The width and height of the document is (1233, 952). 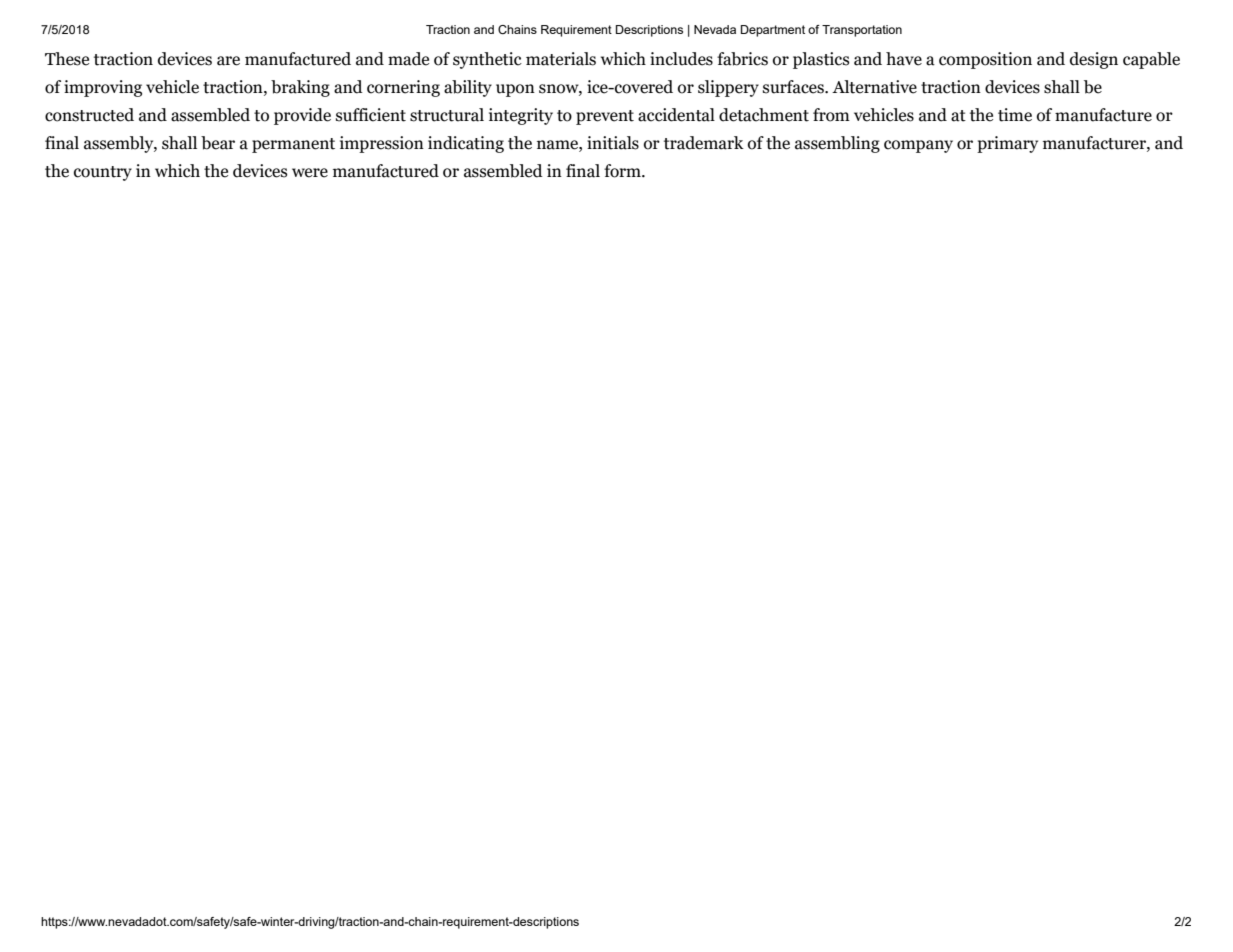 I want to click on These, so click(x=67, y=59).
